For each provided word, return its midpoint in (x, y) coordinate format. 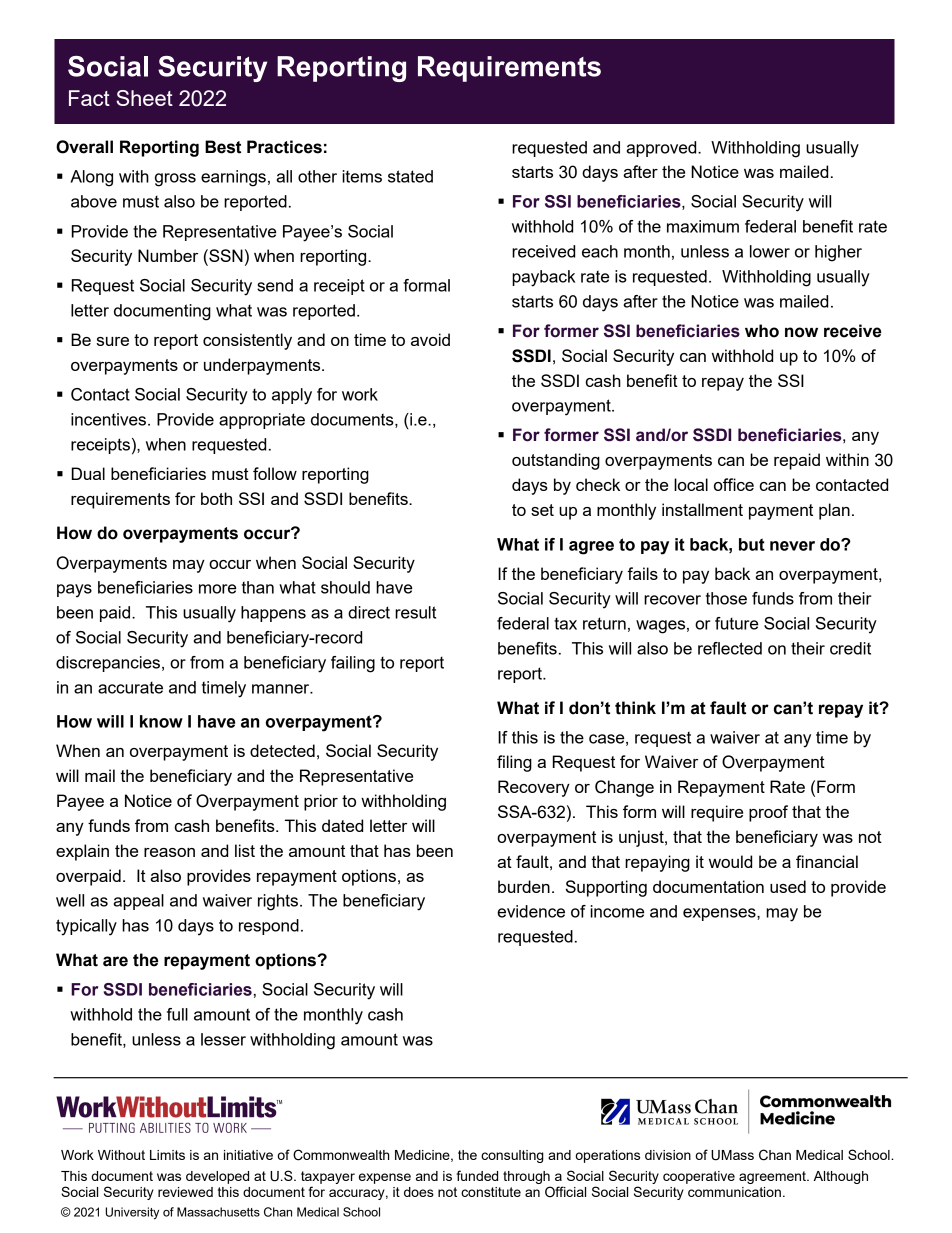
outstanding (556, 461)
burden (524, 886)
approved (663, 149)
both (216, 498)
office (734, 484)
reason (169, 852)
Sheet (144, 98)
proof (768, 813)
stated (410, 176)
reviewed (185, 1192)
